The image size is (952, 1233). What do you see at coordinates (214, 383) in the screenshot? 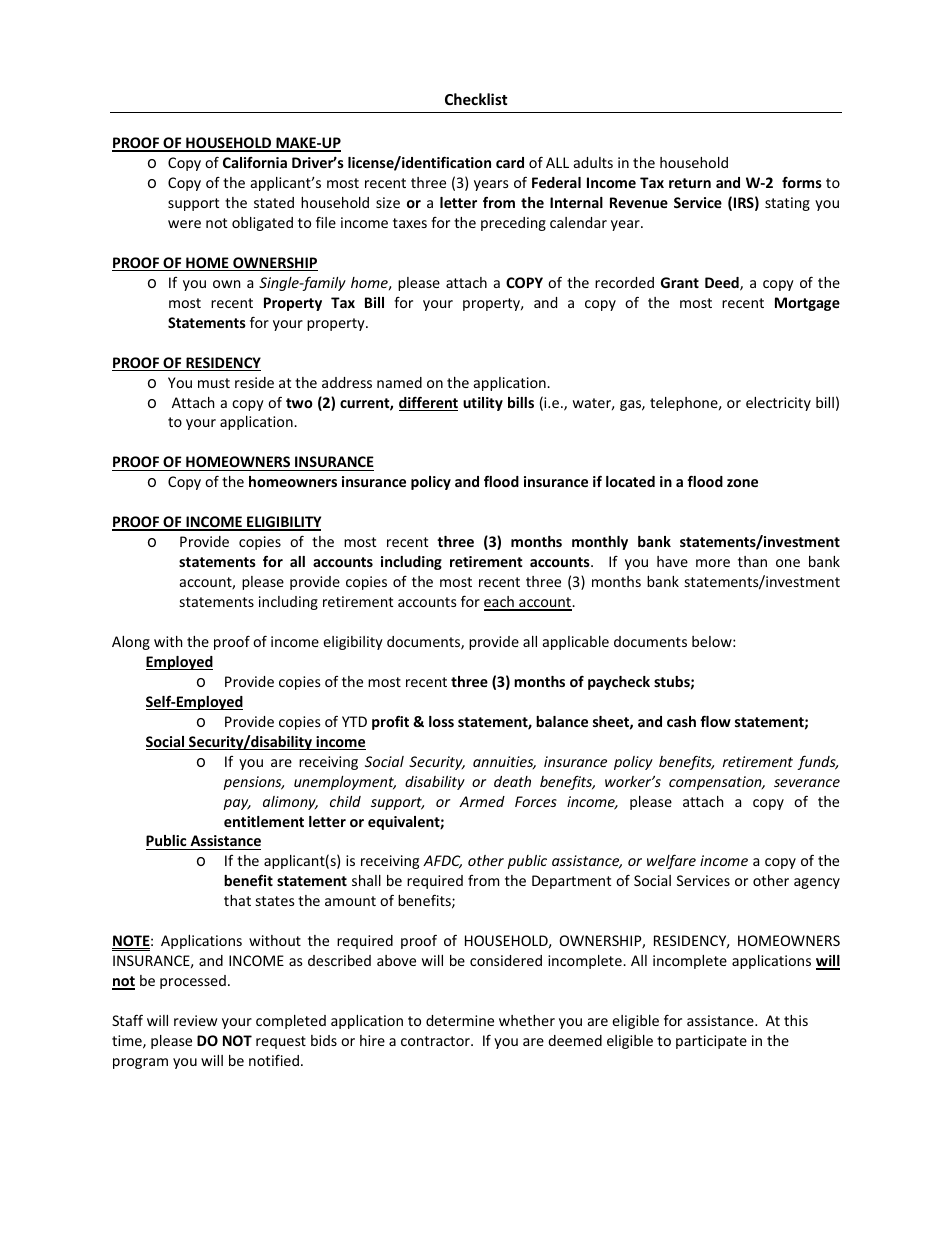
I see `must` at bounding box center [214, 383].
